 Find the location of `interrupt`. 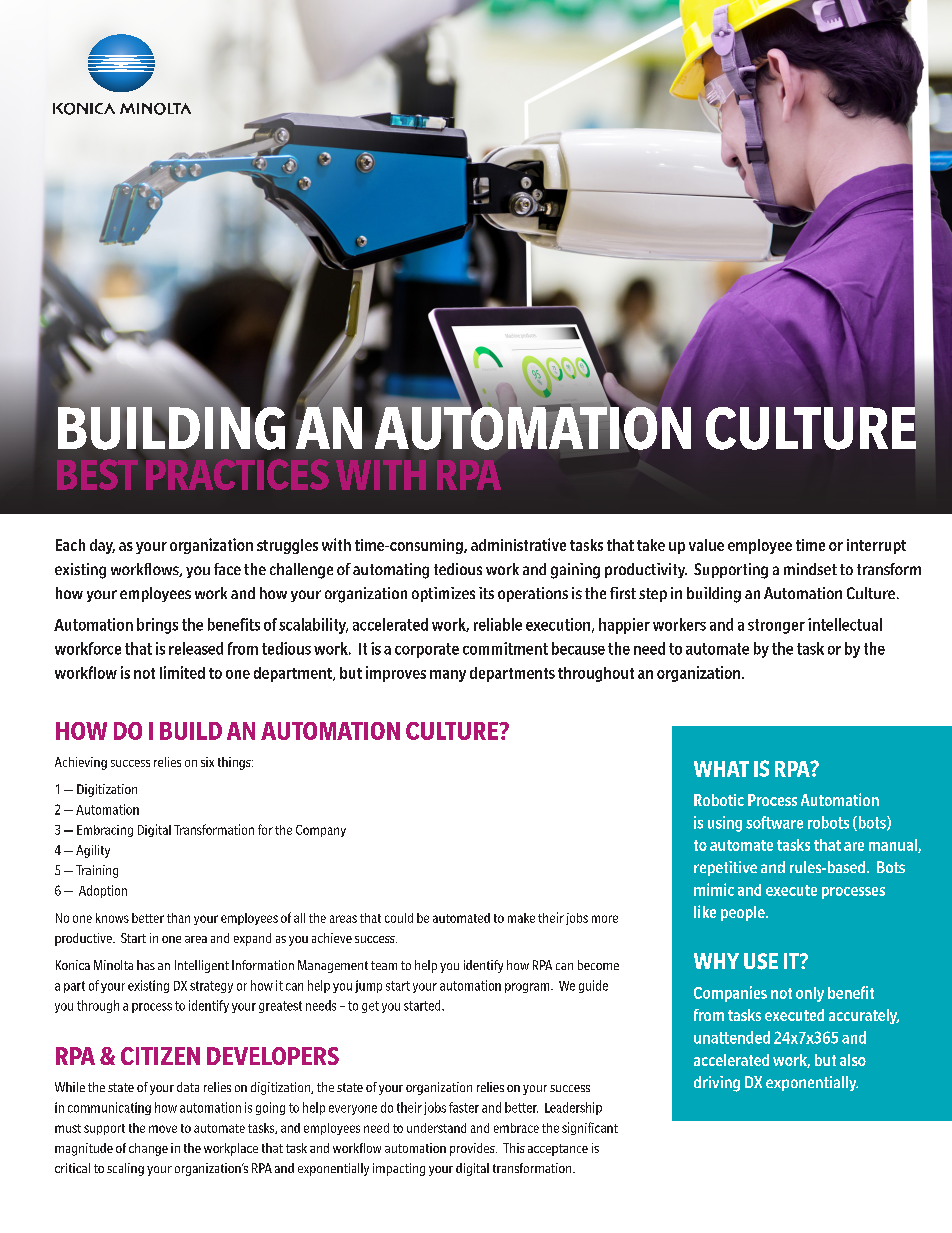

interrupt is located at coordinates (876, 546).
